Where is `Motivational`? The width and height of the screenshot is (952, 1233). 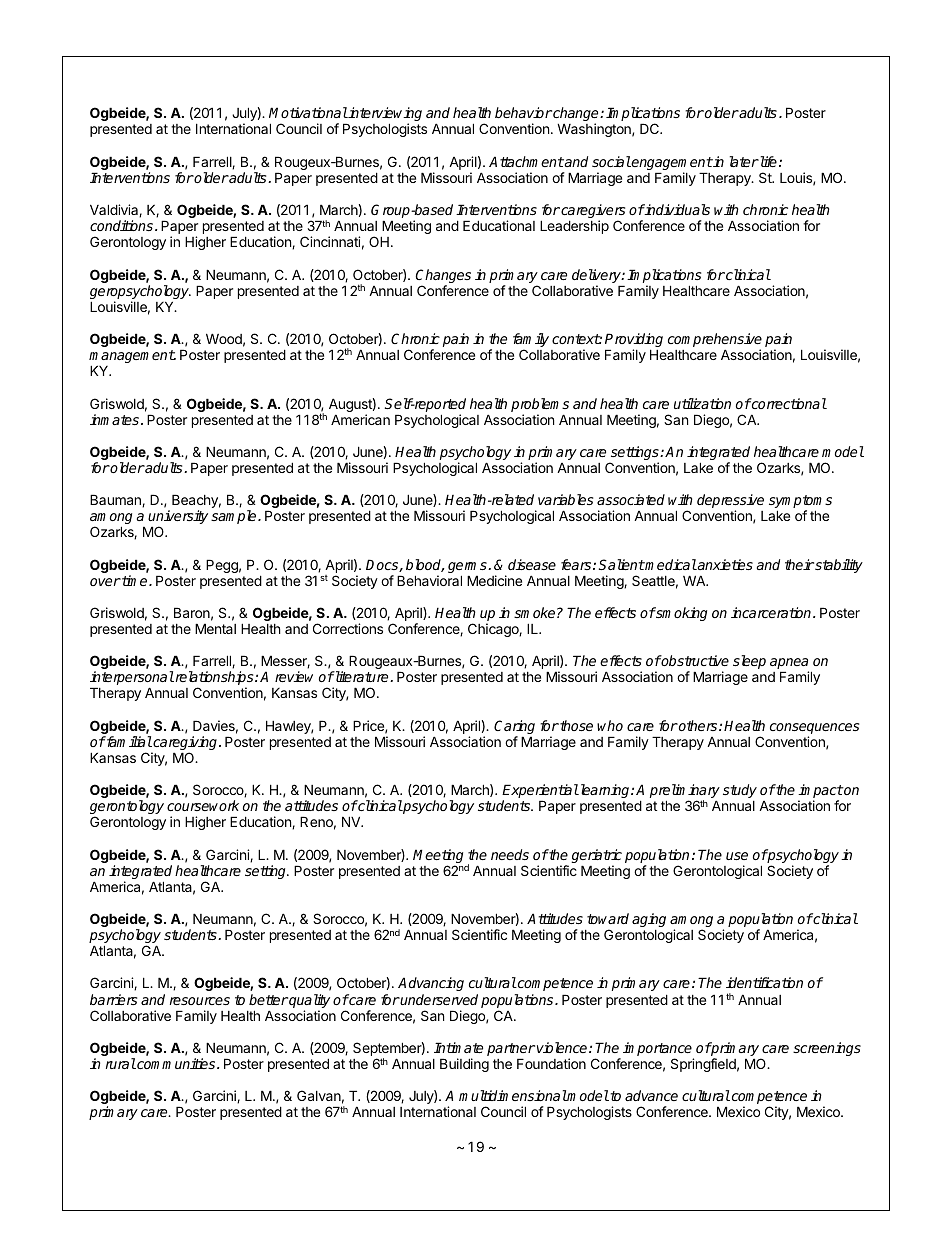 Motivational is located at coordinates (308, 112).
